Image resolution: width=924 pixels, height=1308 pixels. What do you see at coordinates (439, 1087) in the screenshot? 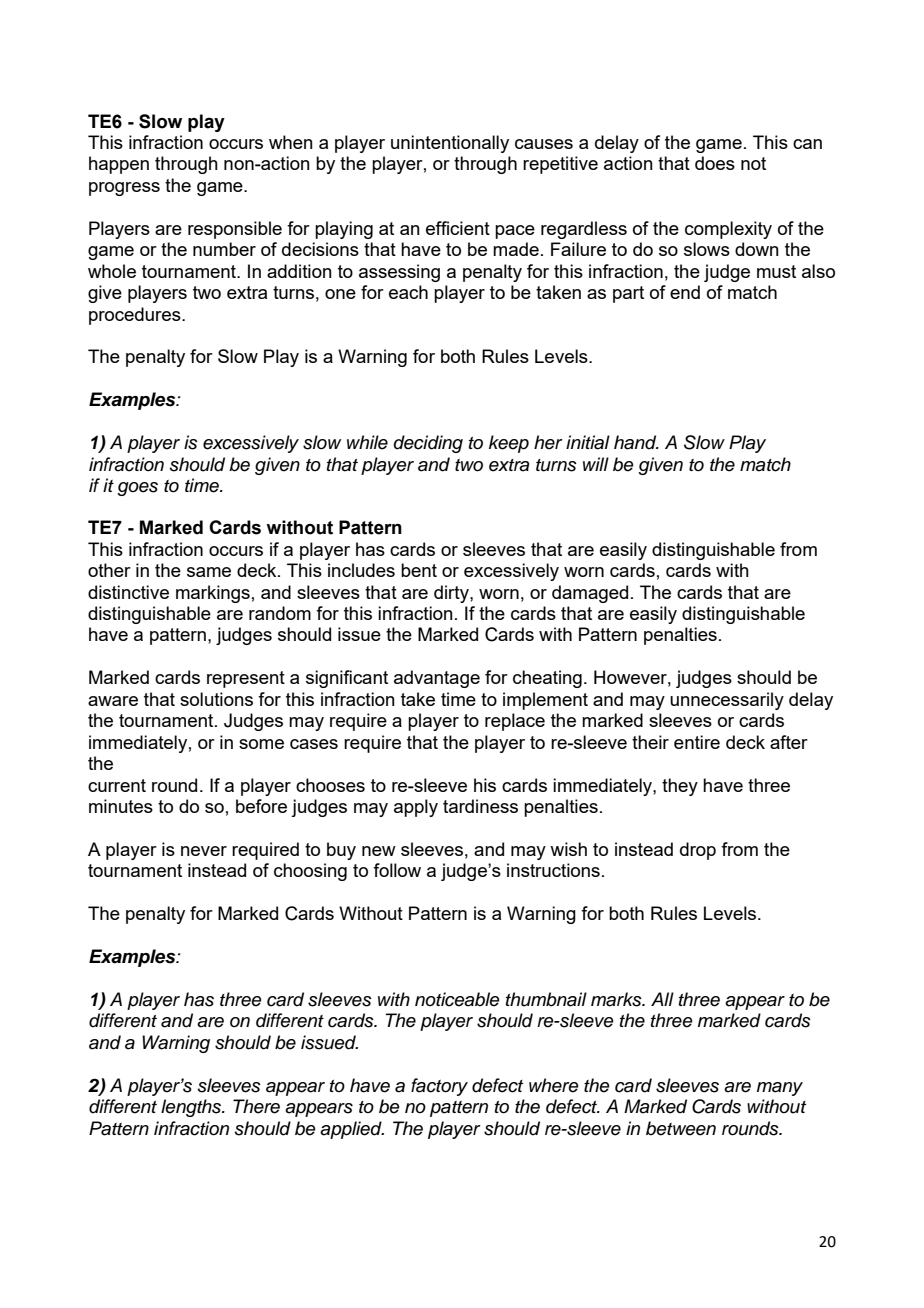
I see `factory` at bounding box center [439, 1087].
